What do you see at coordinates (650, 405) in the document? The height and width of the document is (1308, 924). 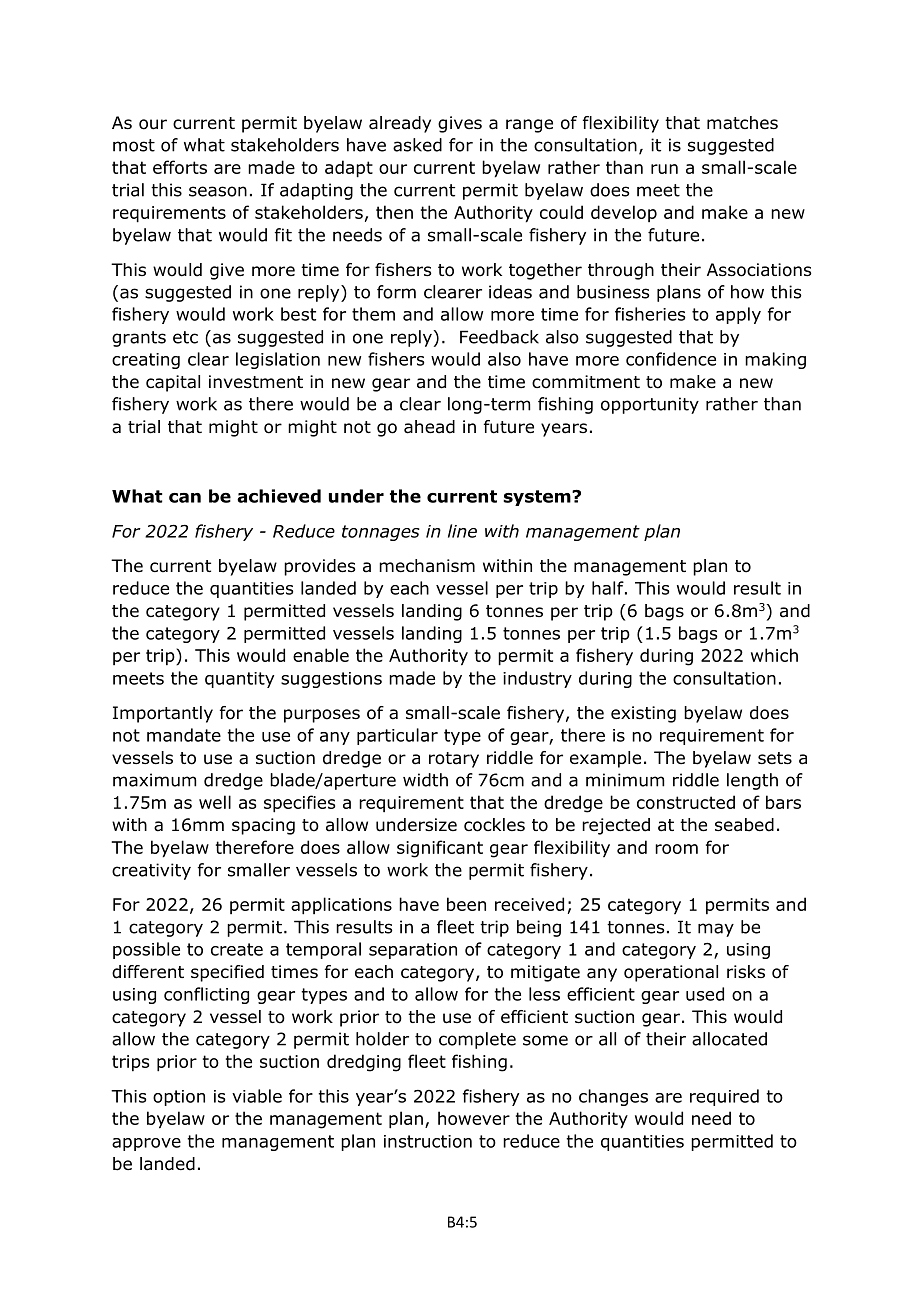 I see `opportunity` at bounding box center [650, 405].
